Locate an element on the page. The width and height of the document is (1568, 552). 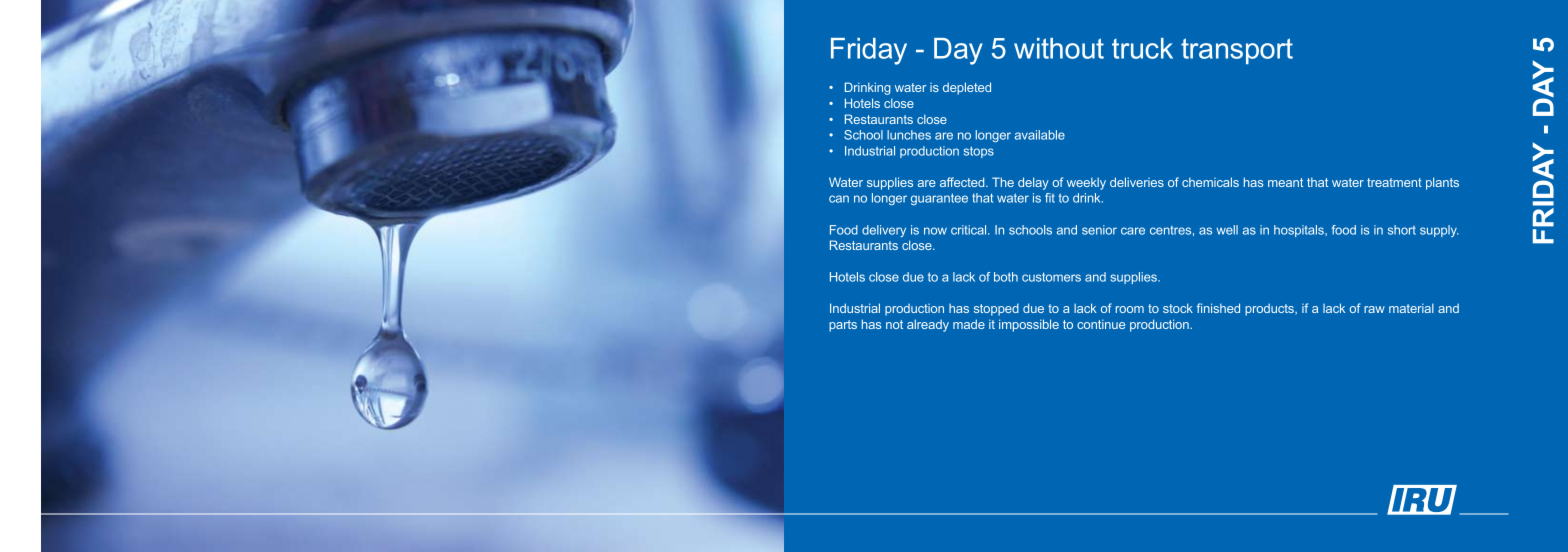
deliveries is located at coordinates (1137, 182).
